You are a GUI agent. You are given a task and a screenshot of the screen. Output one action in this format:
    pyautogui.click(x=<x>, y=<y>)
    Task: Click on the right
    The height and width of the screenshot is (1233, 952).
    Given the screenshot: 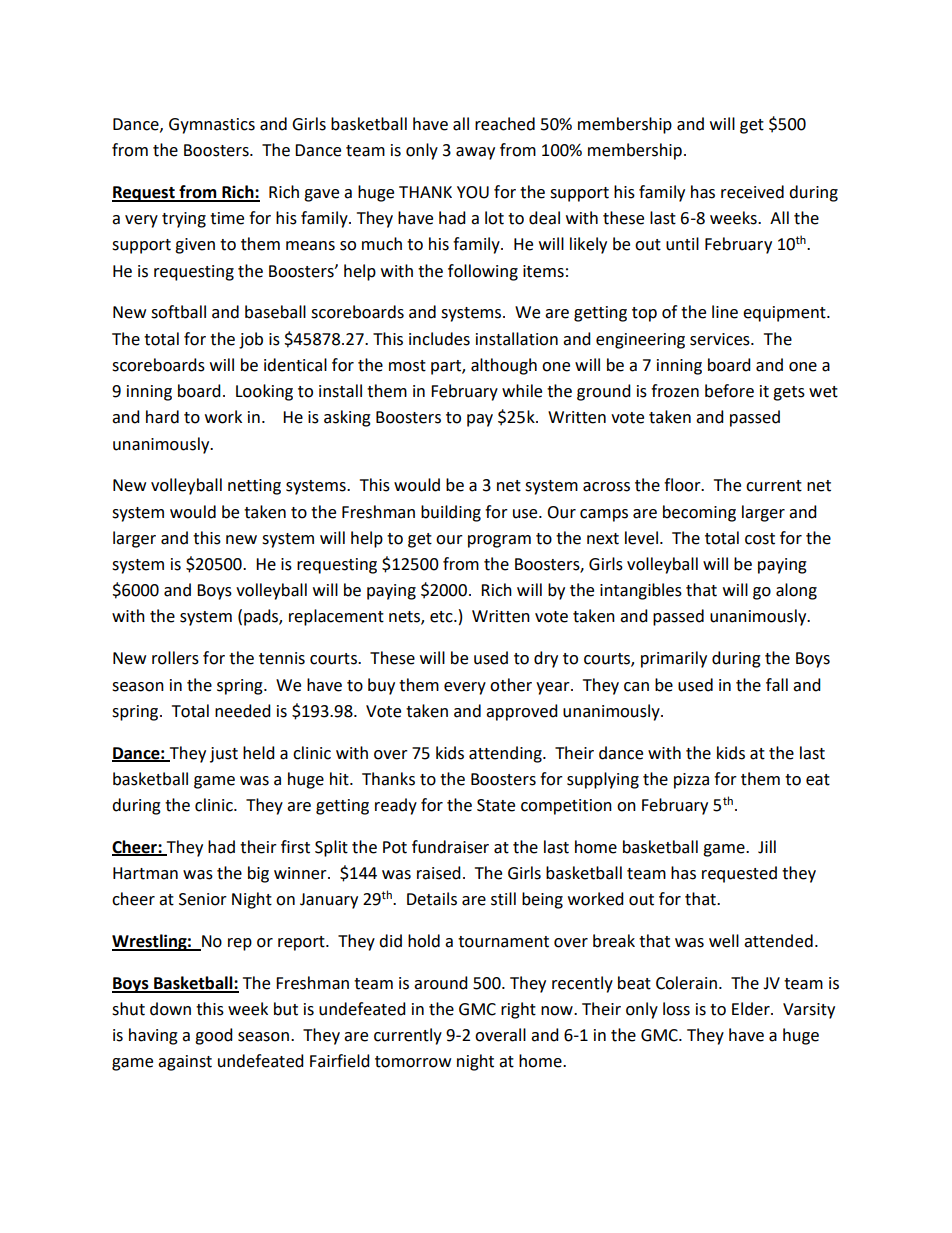 What is the action you would take?
    pyautogui.click(x=518, y=1010)
